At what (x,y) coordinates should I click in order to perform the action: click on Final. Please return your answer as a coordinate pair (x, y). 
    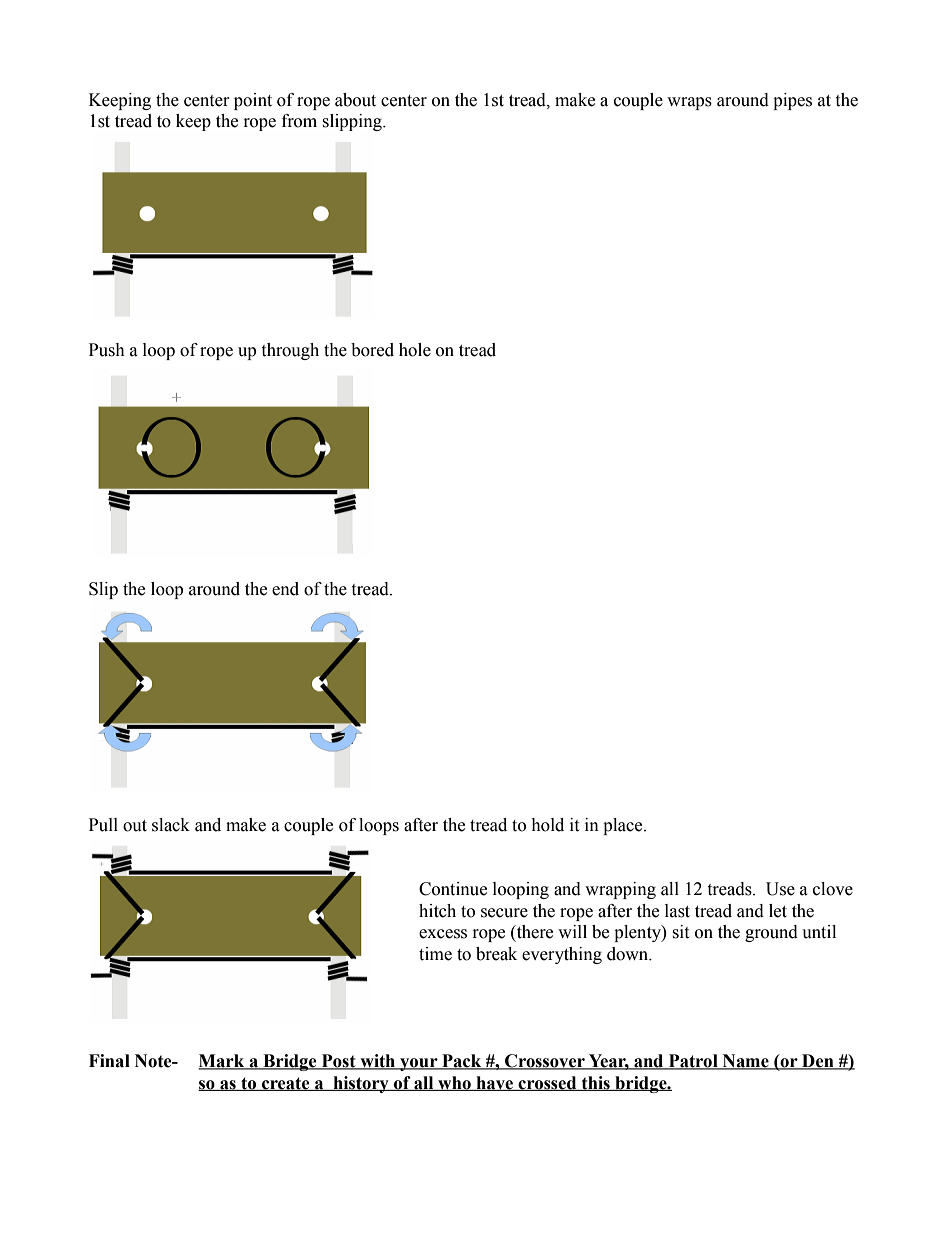
    Looking at the image, I should click on (109, 1061).
